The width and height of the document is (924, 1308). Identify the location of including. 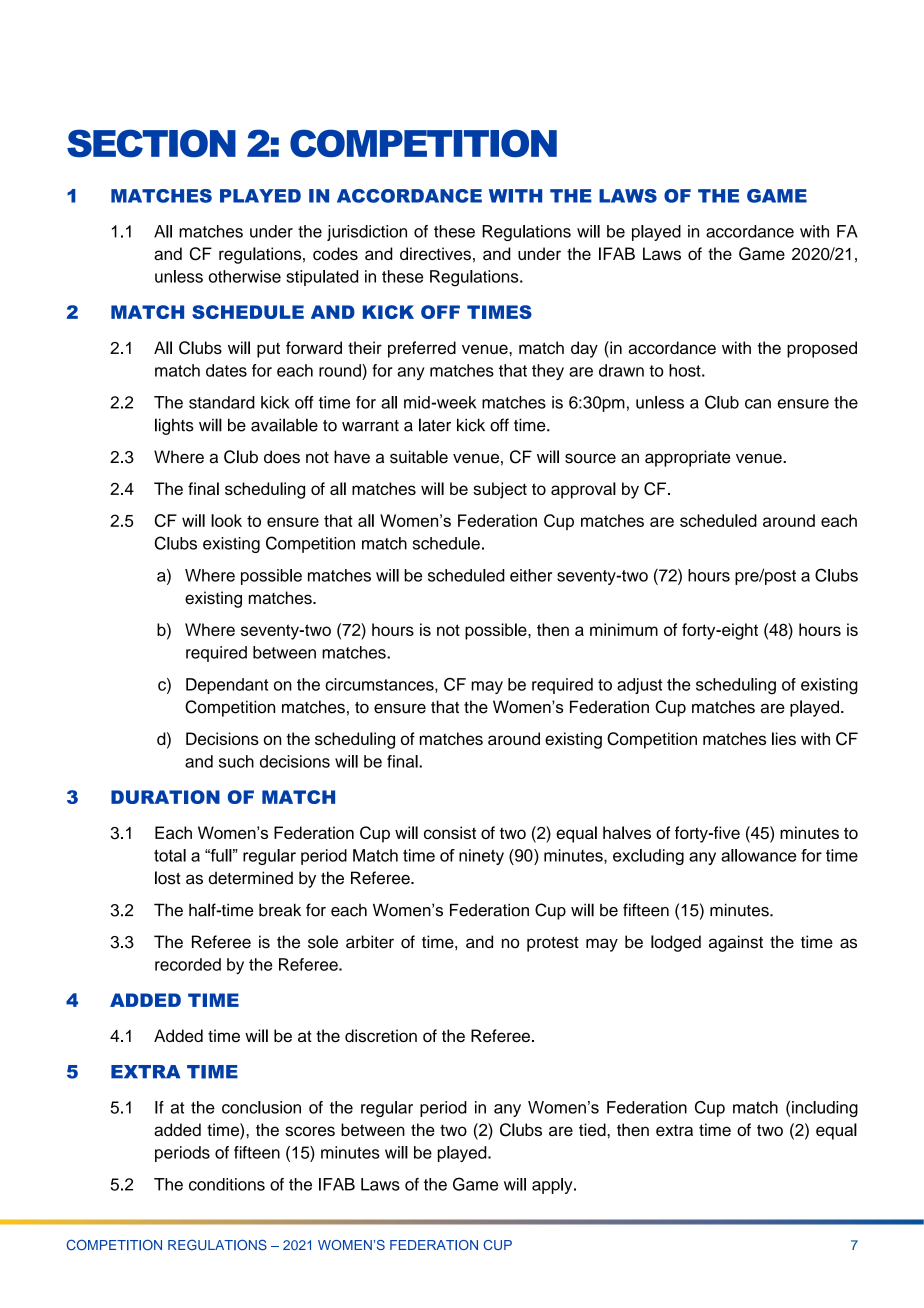
(825, 1109).
